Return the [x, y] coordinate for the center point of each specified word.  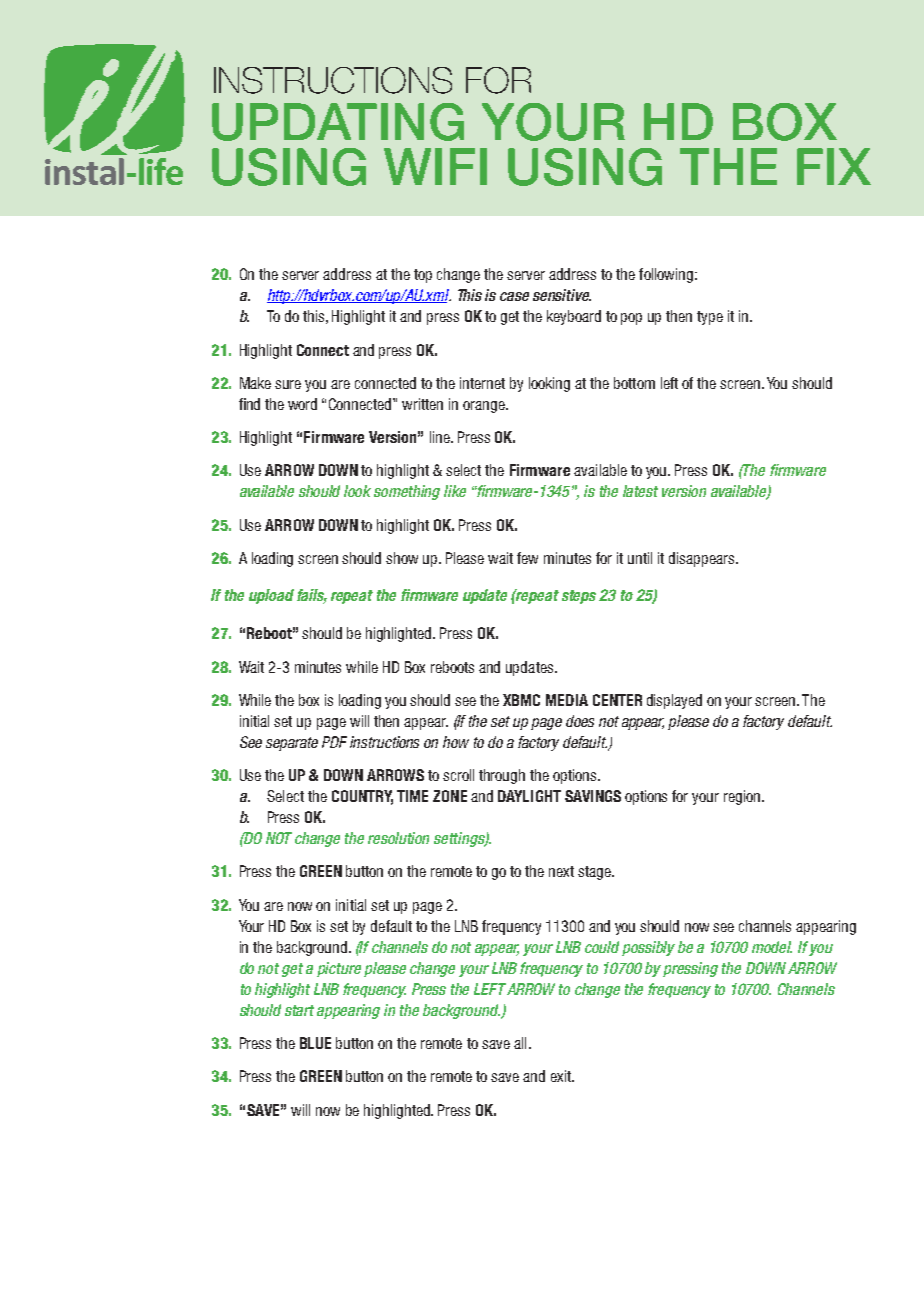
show [402, 558]
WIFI [435, 166]
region [743, 797]
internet [482, 383]
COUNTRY [362, 797]
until [640, 558]
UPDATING [338, 122]
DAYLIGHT [529, 796]
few [527, 558]
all [520, 1043]
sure [288, 384]
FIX [834, 166]
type [710, 318]
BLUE [315, 1043]
